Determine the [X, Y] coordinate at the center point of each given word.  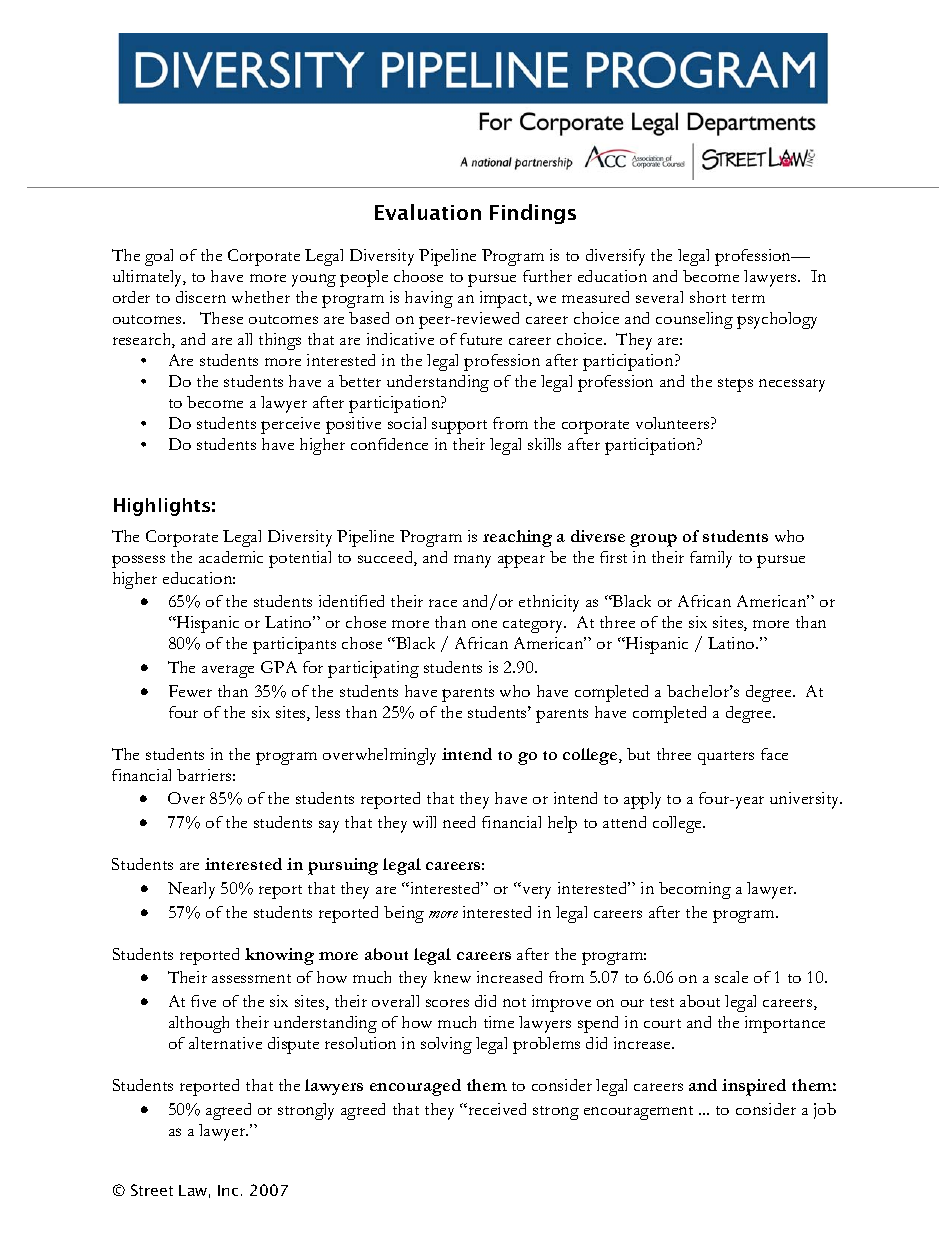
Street [152, 1190]
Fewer [190, 691]
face [774, 754]
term [748, 298]
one [484, 624]
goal [159, 257]
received [496, 1109]
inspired [754, 1087]
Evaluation [428, 212]
